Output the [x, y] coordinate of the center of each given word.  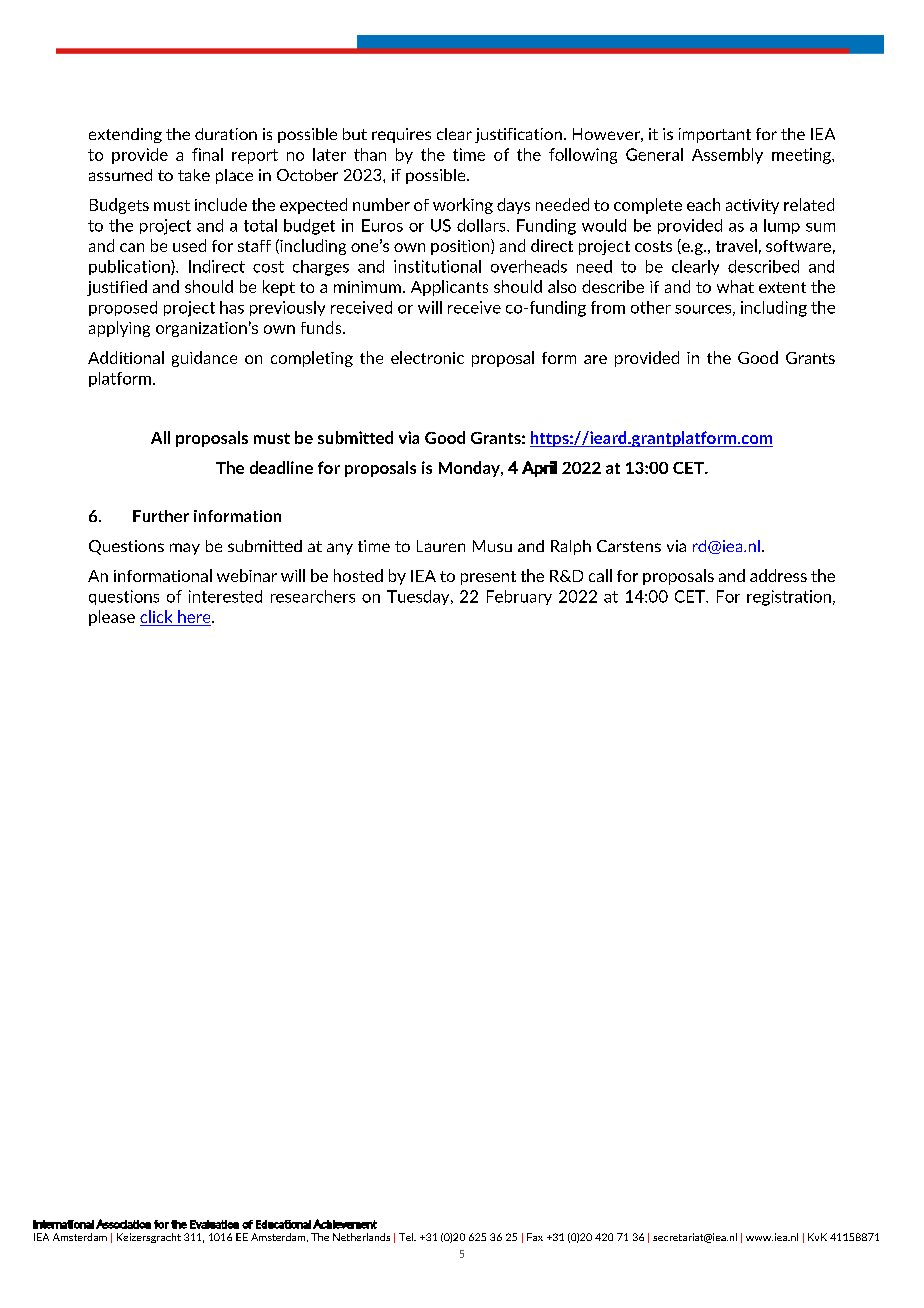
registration [789, 598]
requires [401, 135]
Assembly [727, 156]
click [157, 618]
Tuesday [419, 597]
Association [123, 1224]
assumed [120, 175]
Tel [407, 1237]
